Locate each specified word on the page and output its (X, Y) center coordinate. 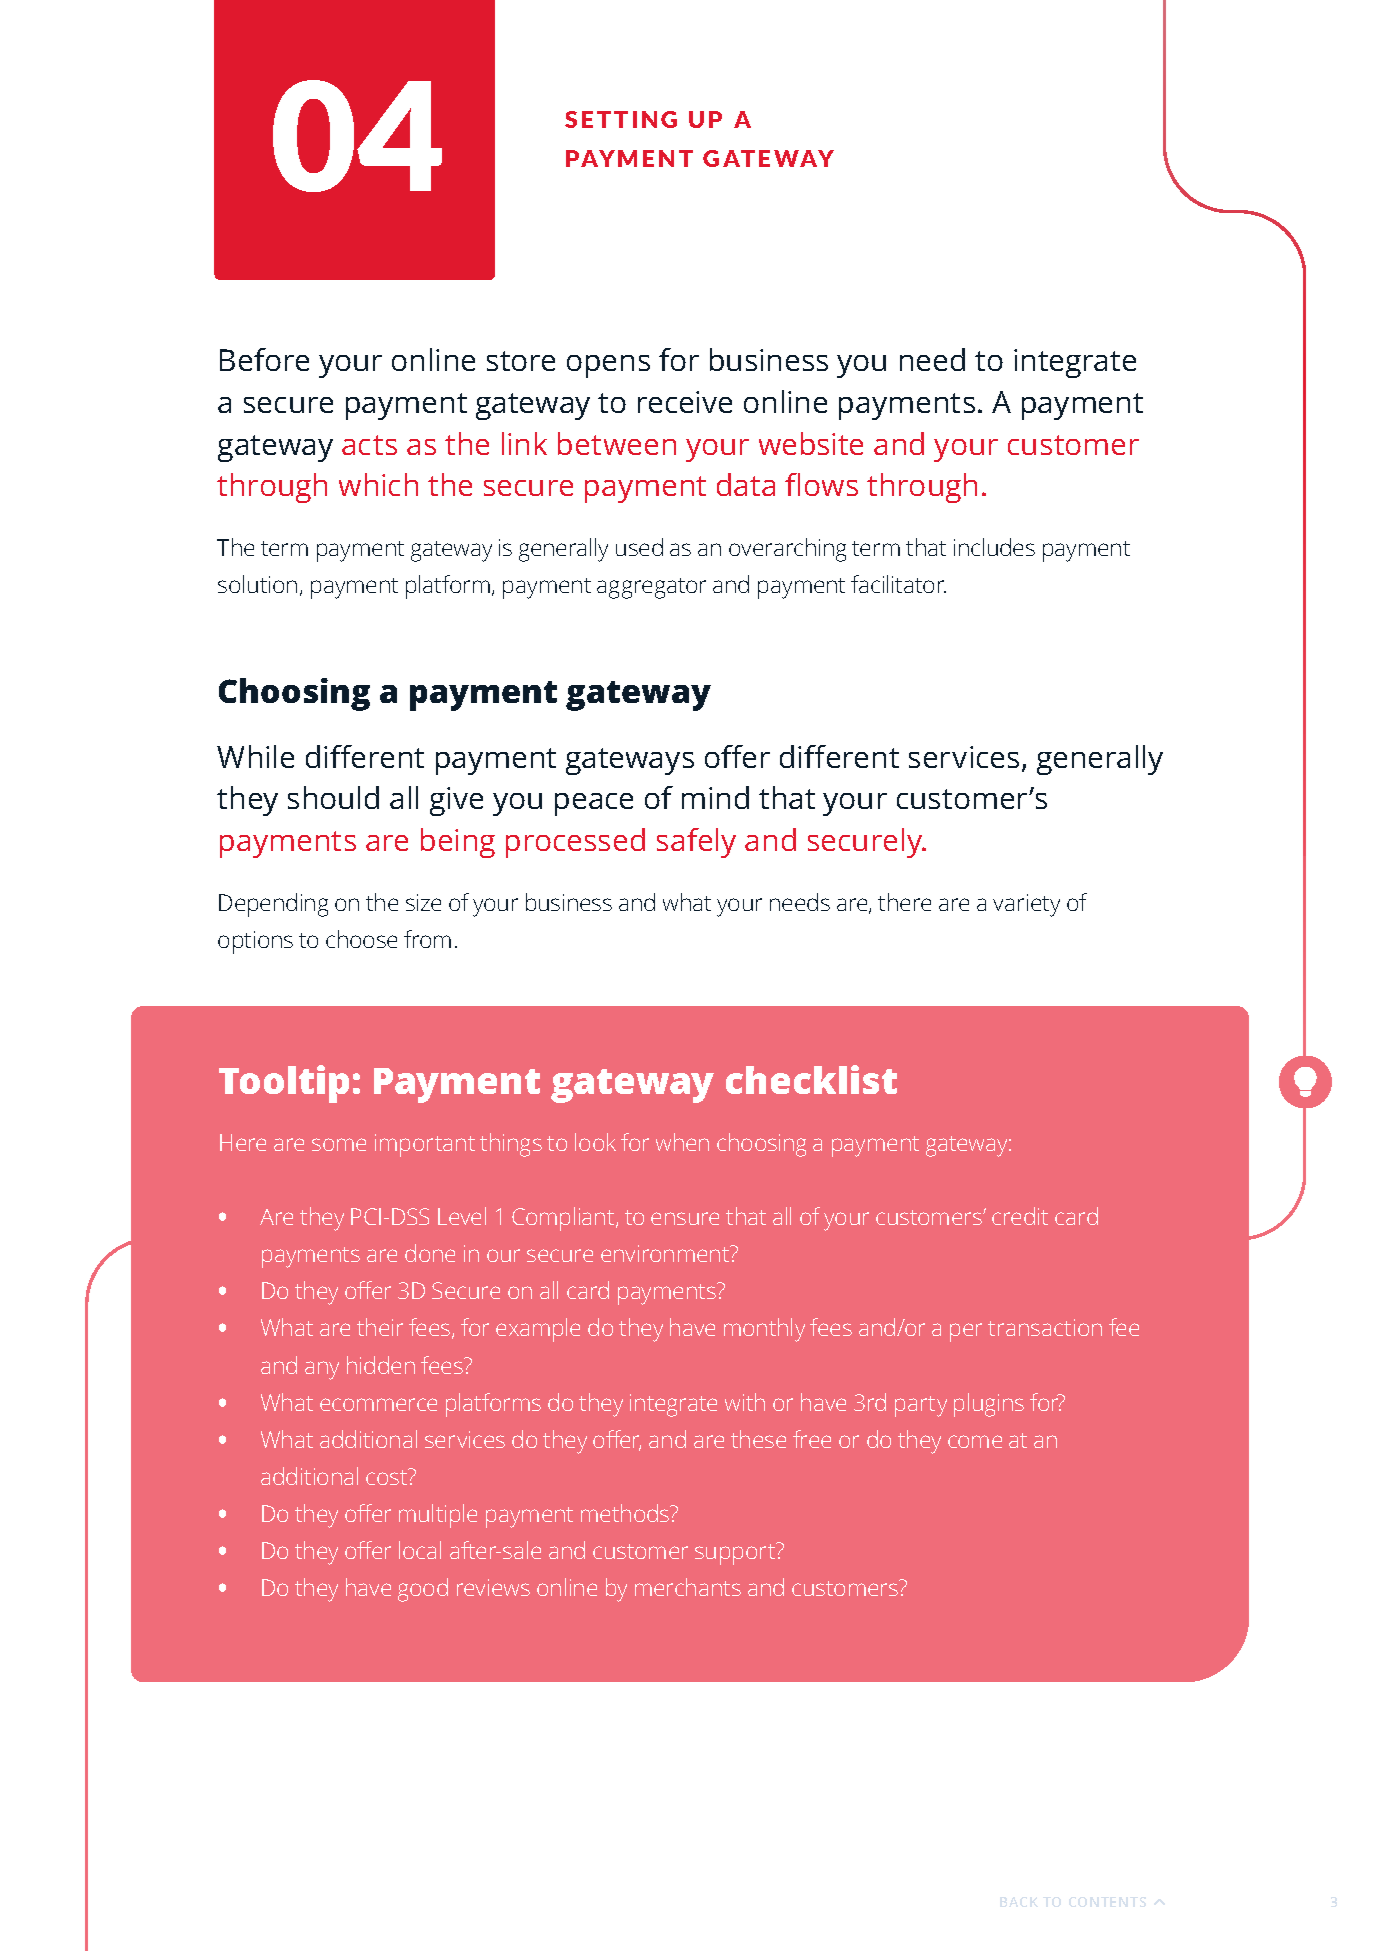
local (420, 1550)
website (811, 443)
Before (264, 359)
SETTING (621, 119)
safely (696, 843)
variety (1026, 905)
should (333, 797)
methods (626, 1513)
